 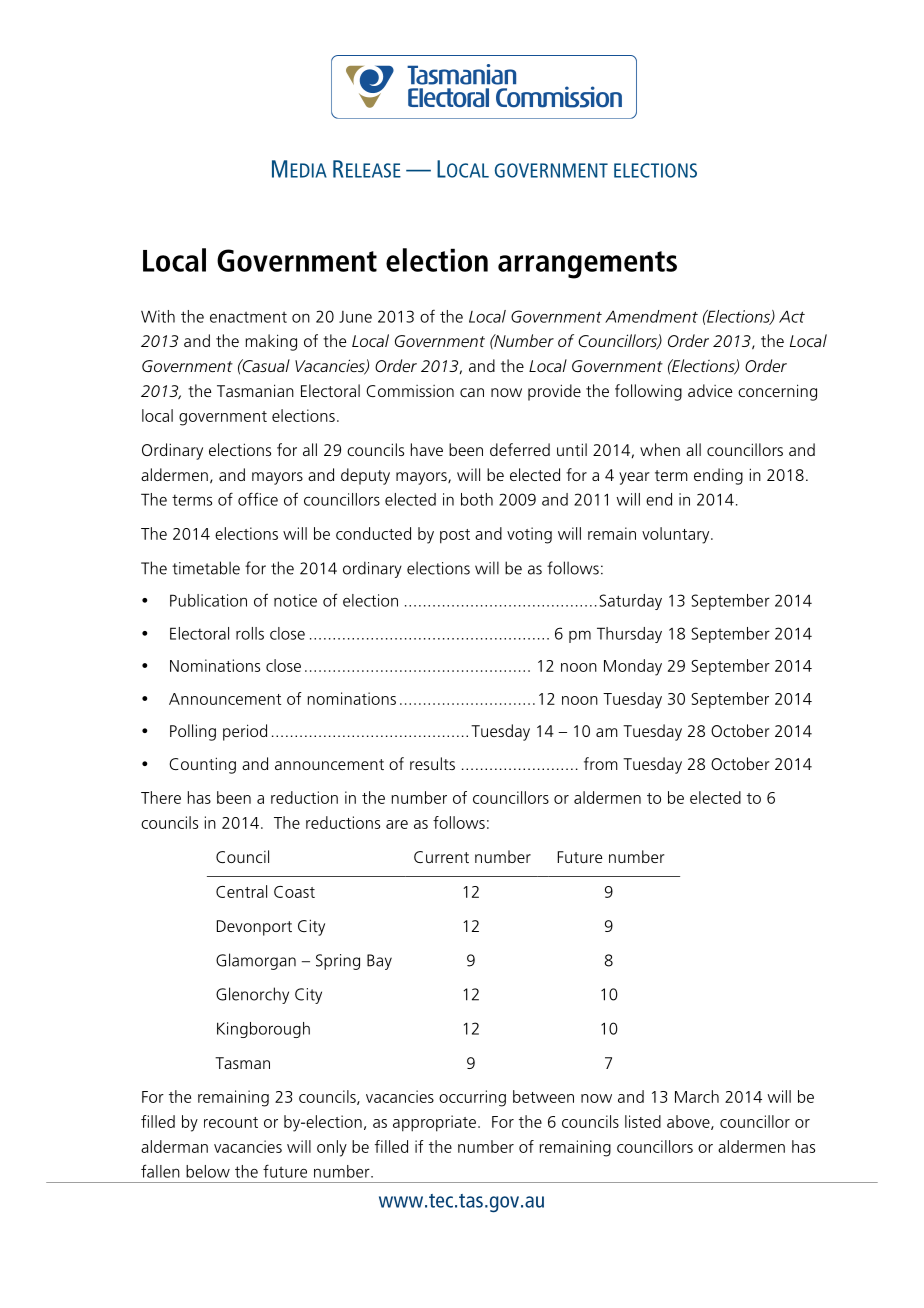 What do you see at coordinates (434, 1123) in the screenshot?
I see `appropriate` at bounding box center [434, 1123].
